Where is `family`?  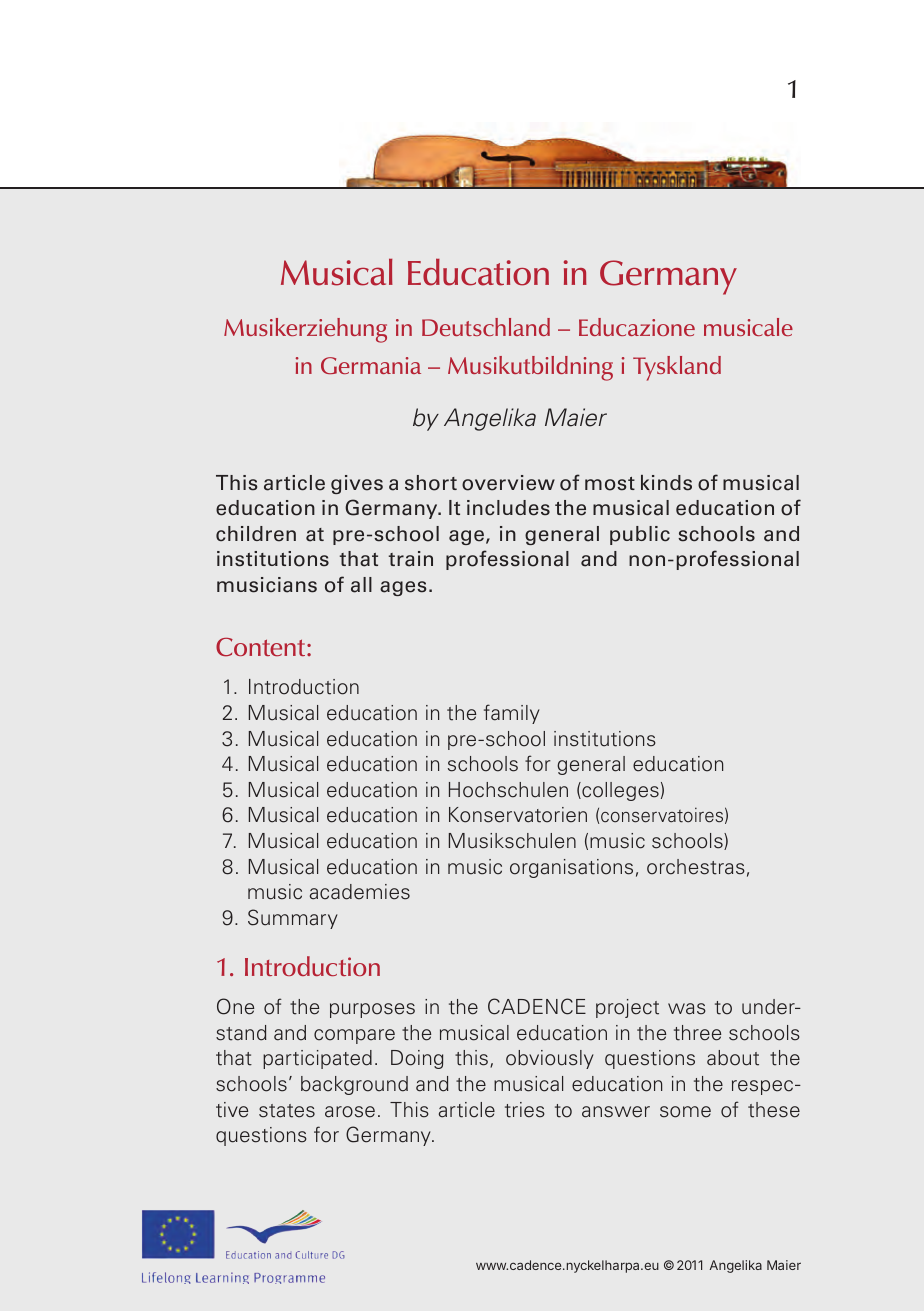 family is located at coordinates (512, 714).
